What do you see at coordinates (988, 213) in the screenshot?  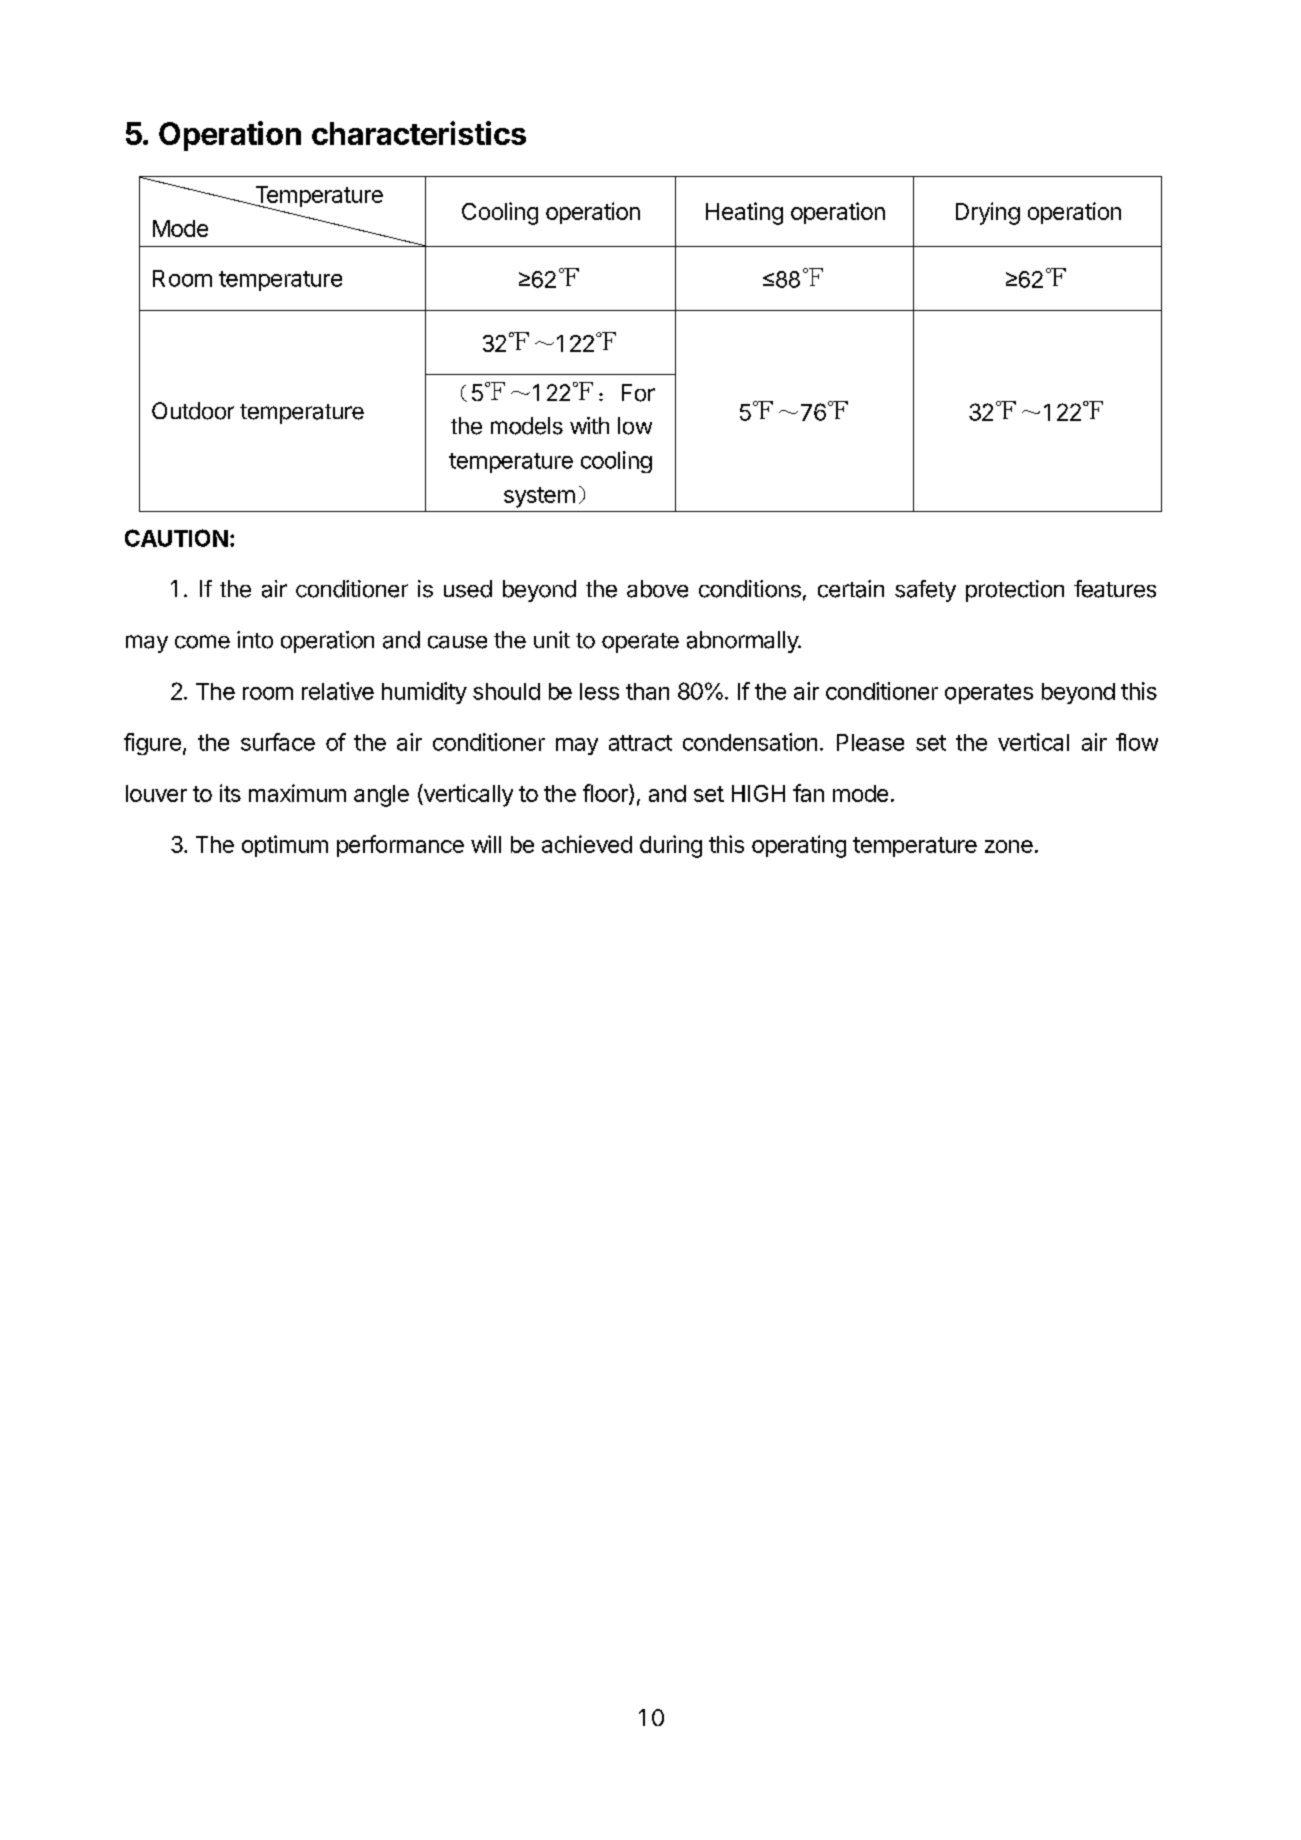 I see `Drying` at bounding box center [988, 213].
